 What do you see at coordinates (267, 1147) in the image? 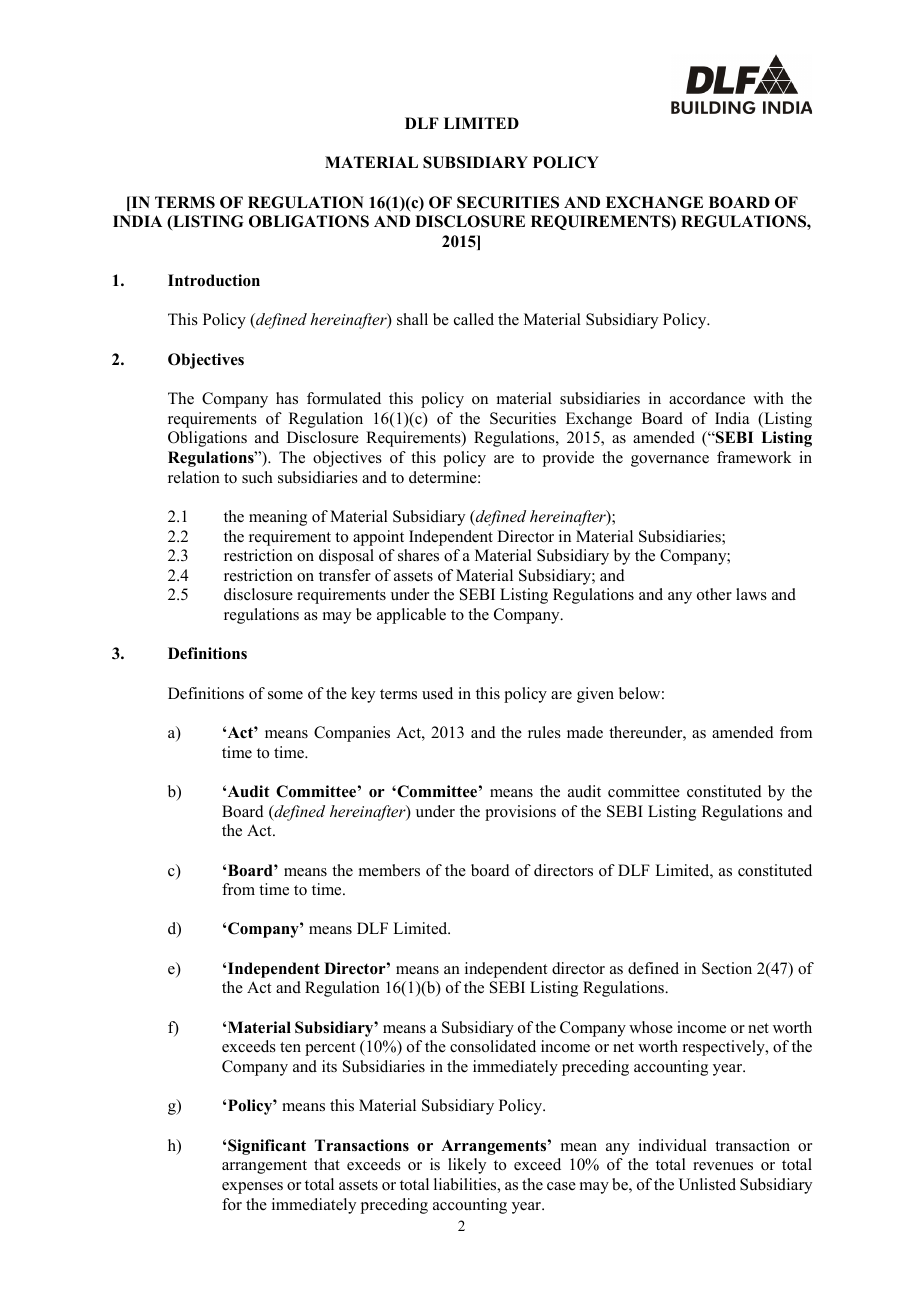
I see `Significant` at bounding box center [267, 1147].
